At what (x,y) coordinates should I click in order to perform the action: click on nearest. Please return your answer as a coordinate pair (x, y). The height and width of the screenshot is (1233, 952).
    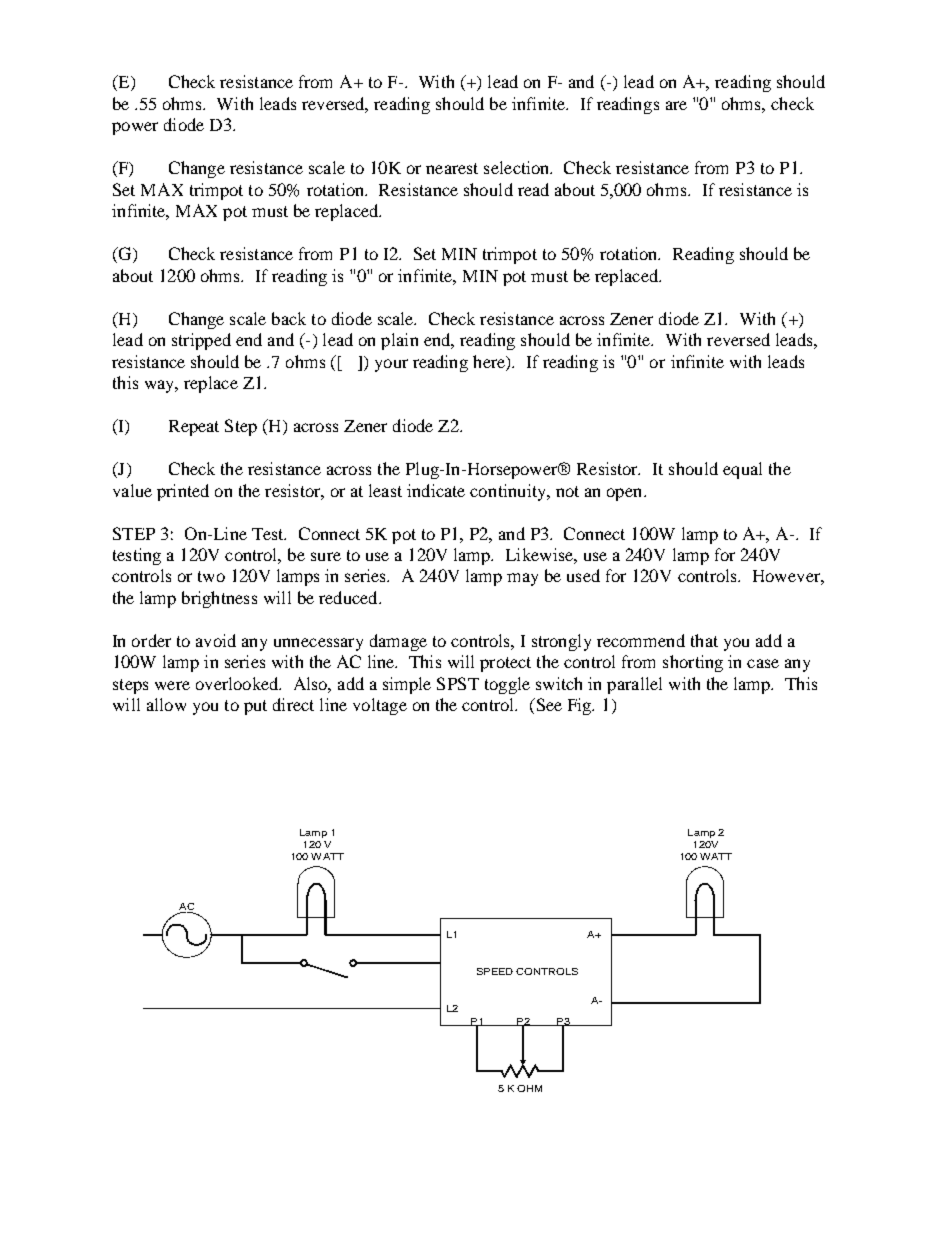
    Looking at the image, I should click on (452, 168).
